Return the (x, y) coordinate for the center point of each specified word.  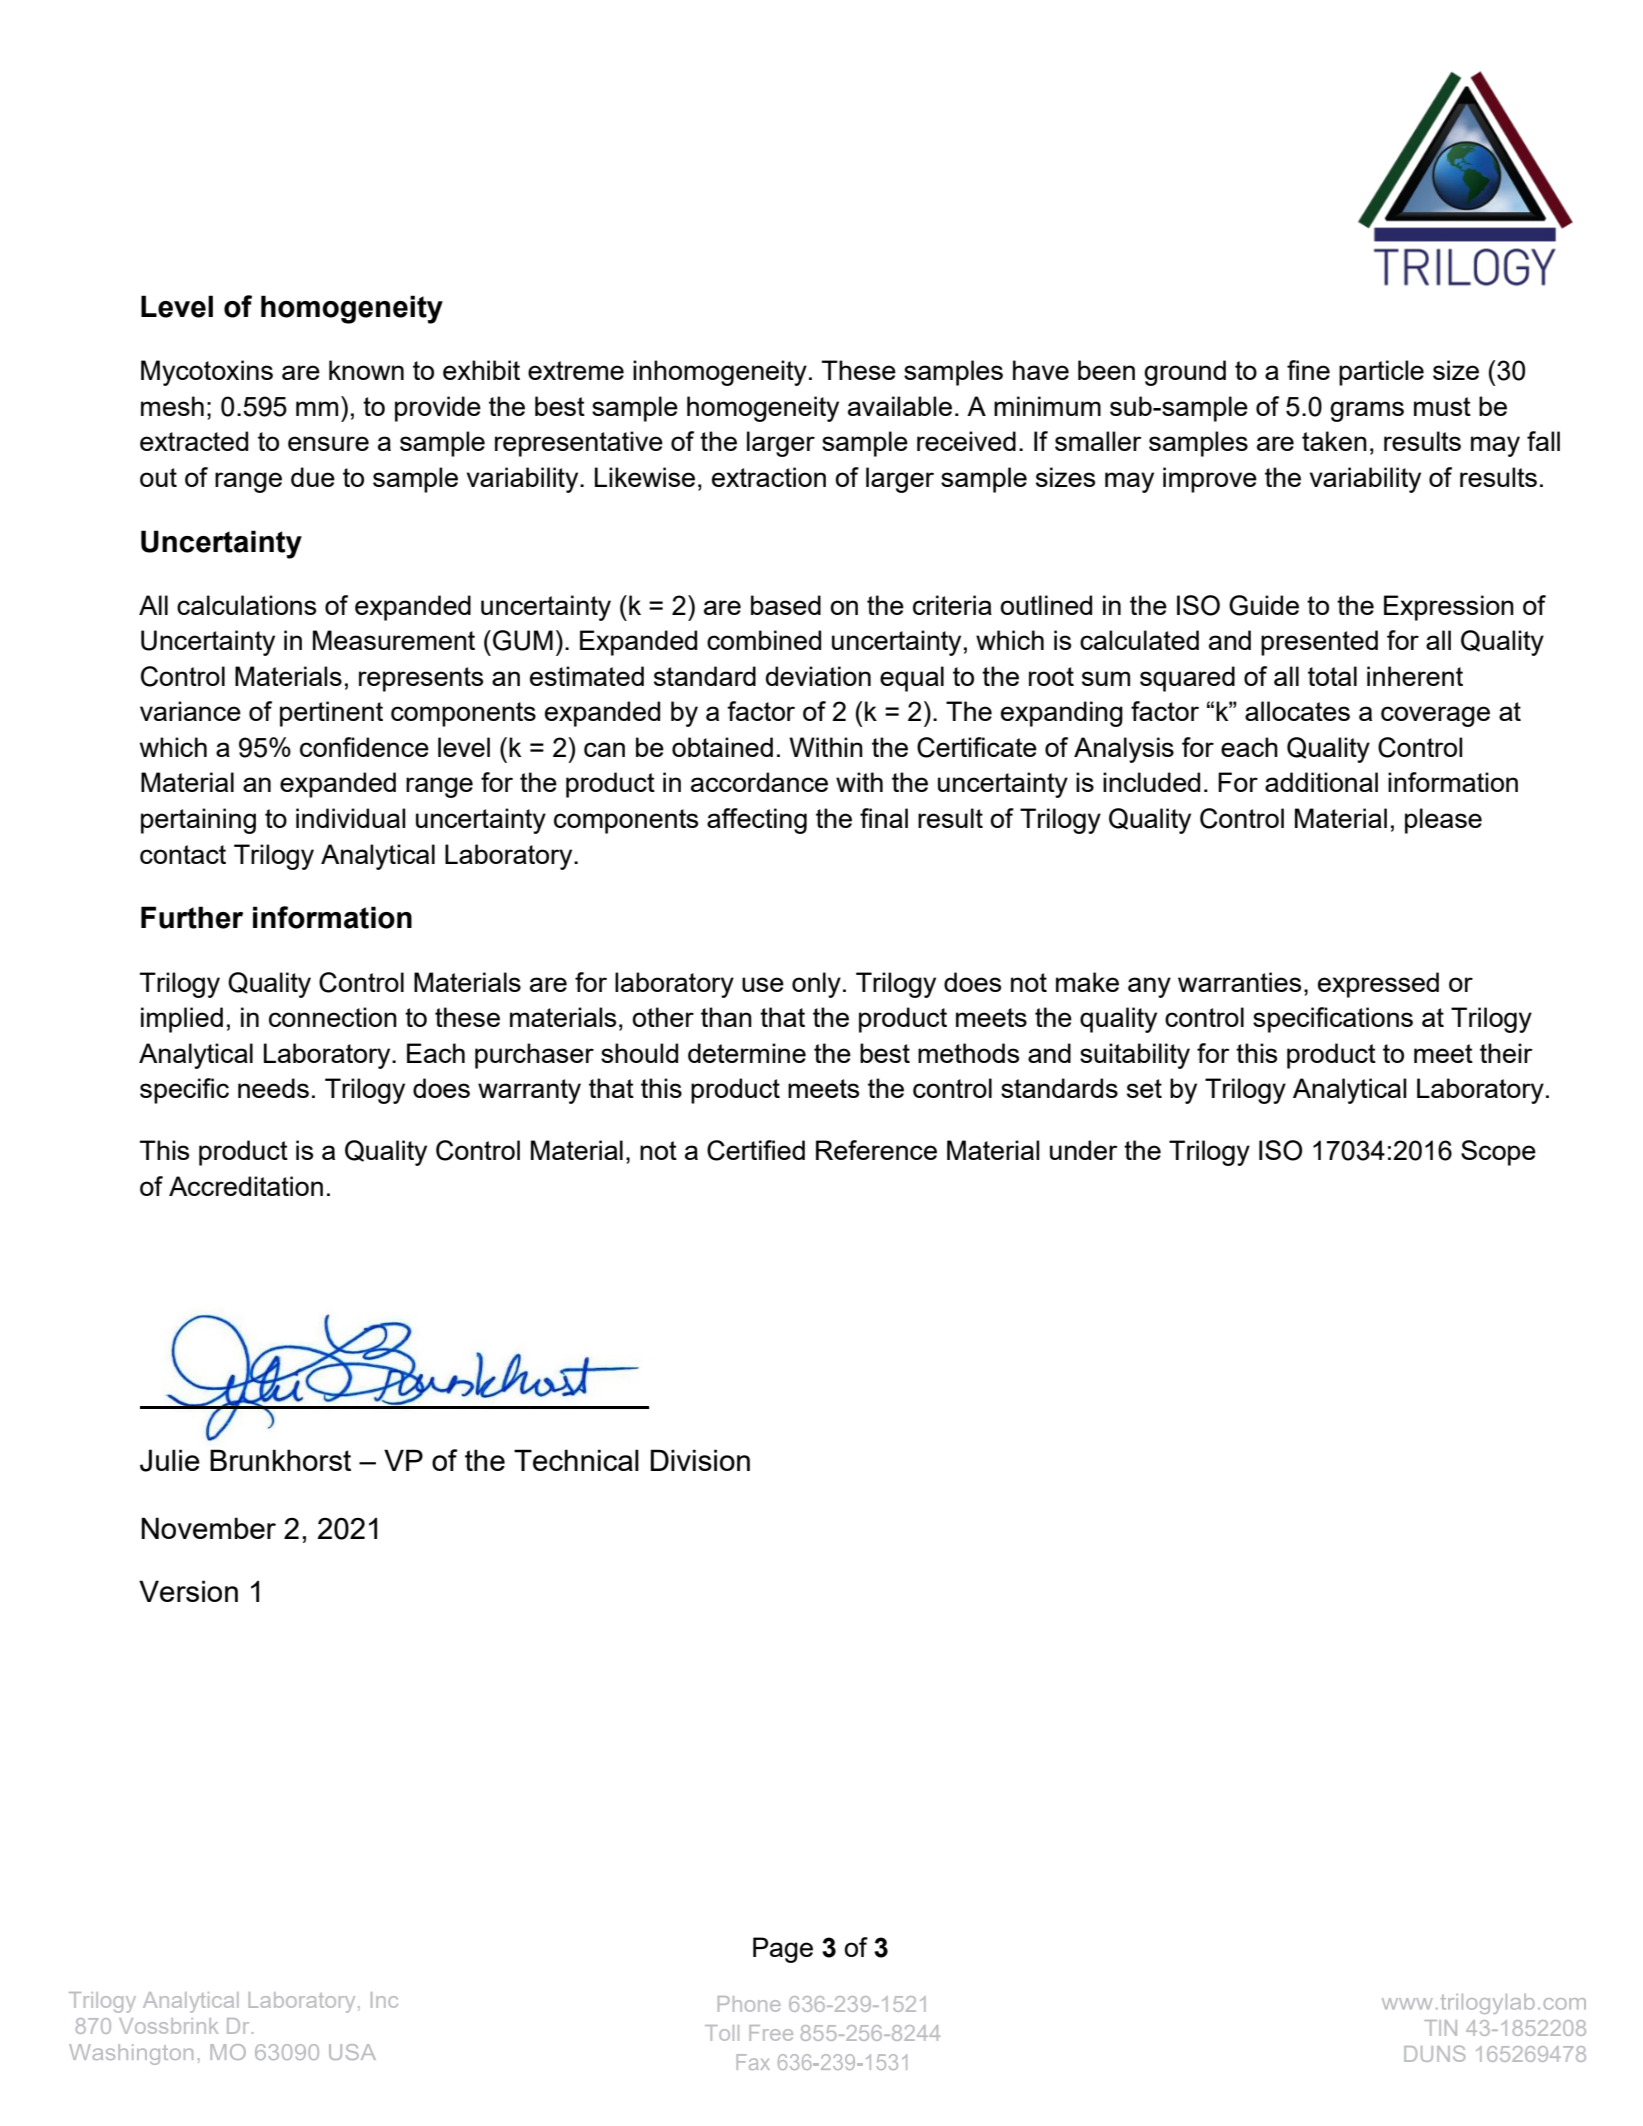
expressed (1378, 985)
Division (700, 1460)
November (208, 1528)
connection (333, 1017)
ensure (328, 443)
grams (1367, 411)
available (900, 406)
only (816, 985)
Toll (722, 2033)
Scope (1498, 1153)
